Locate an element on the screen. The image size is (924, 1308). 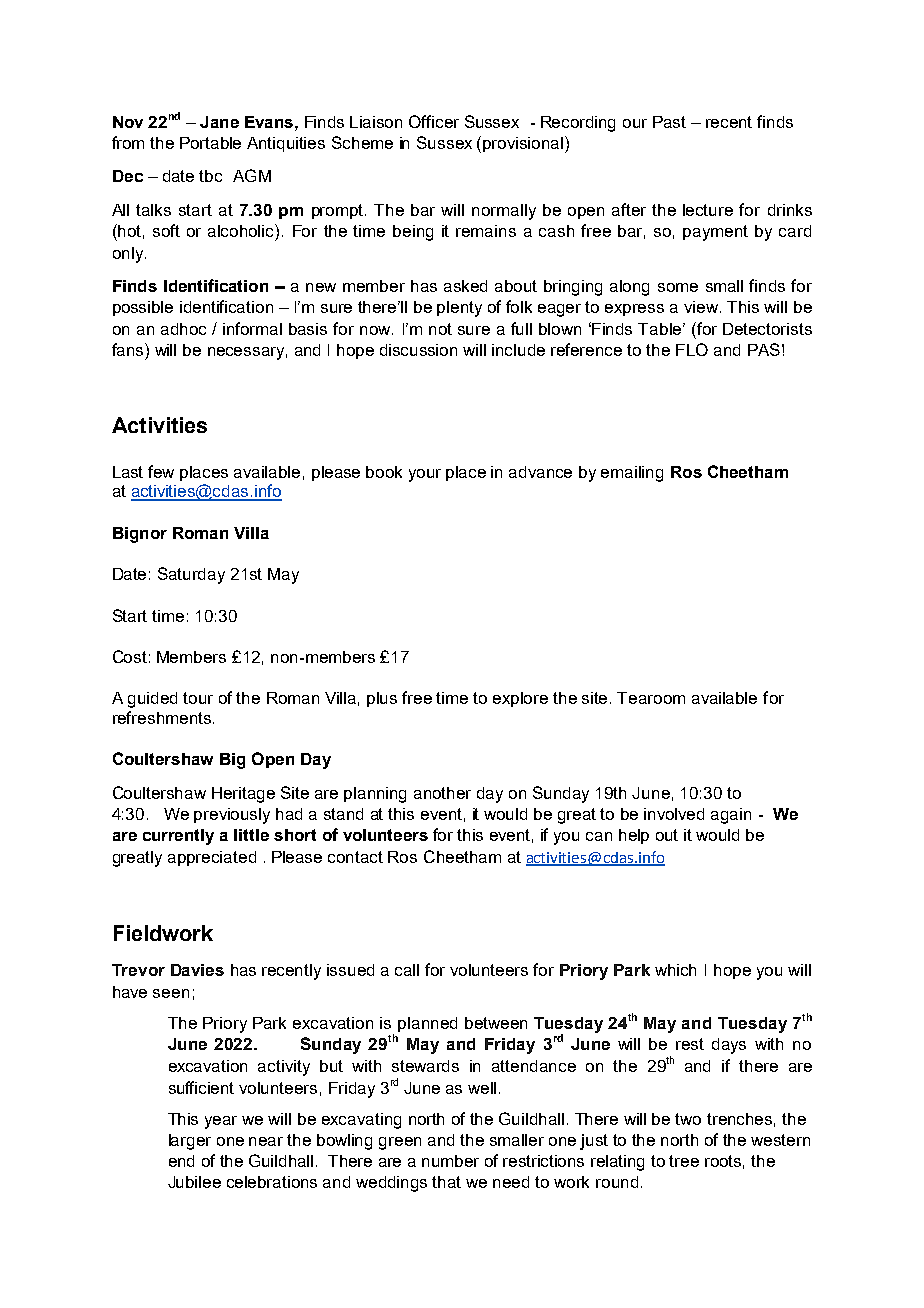
again is located at coordinates (731, 816).
